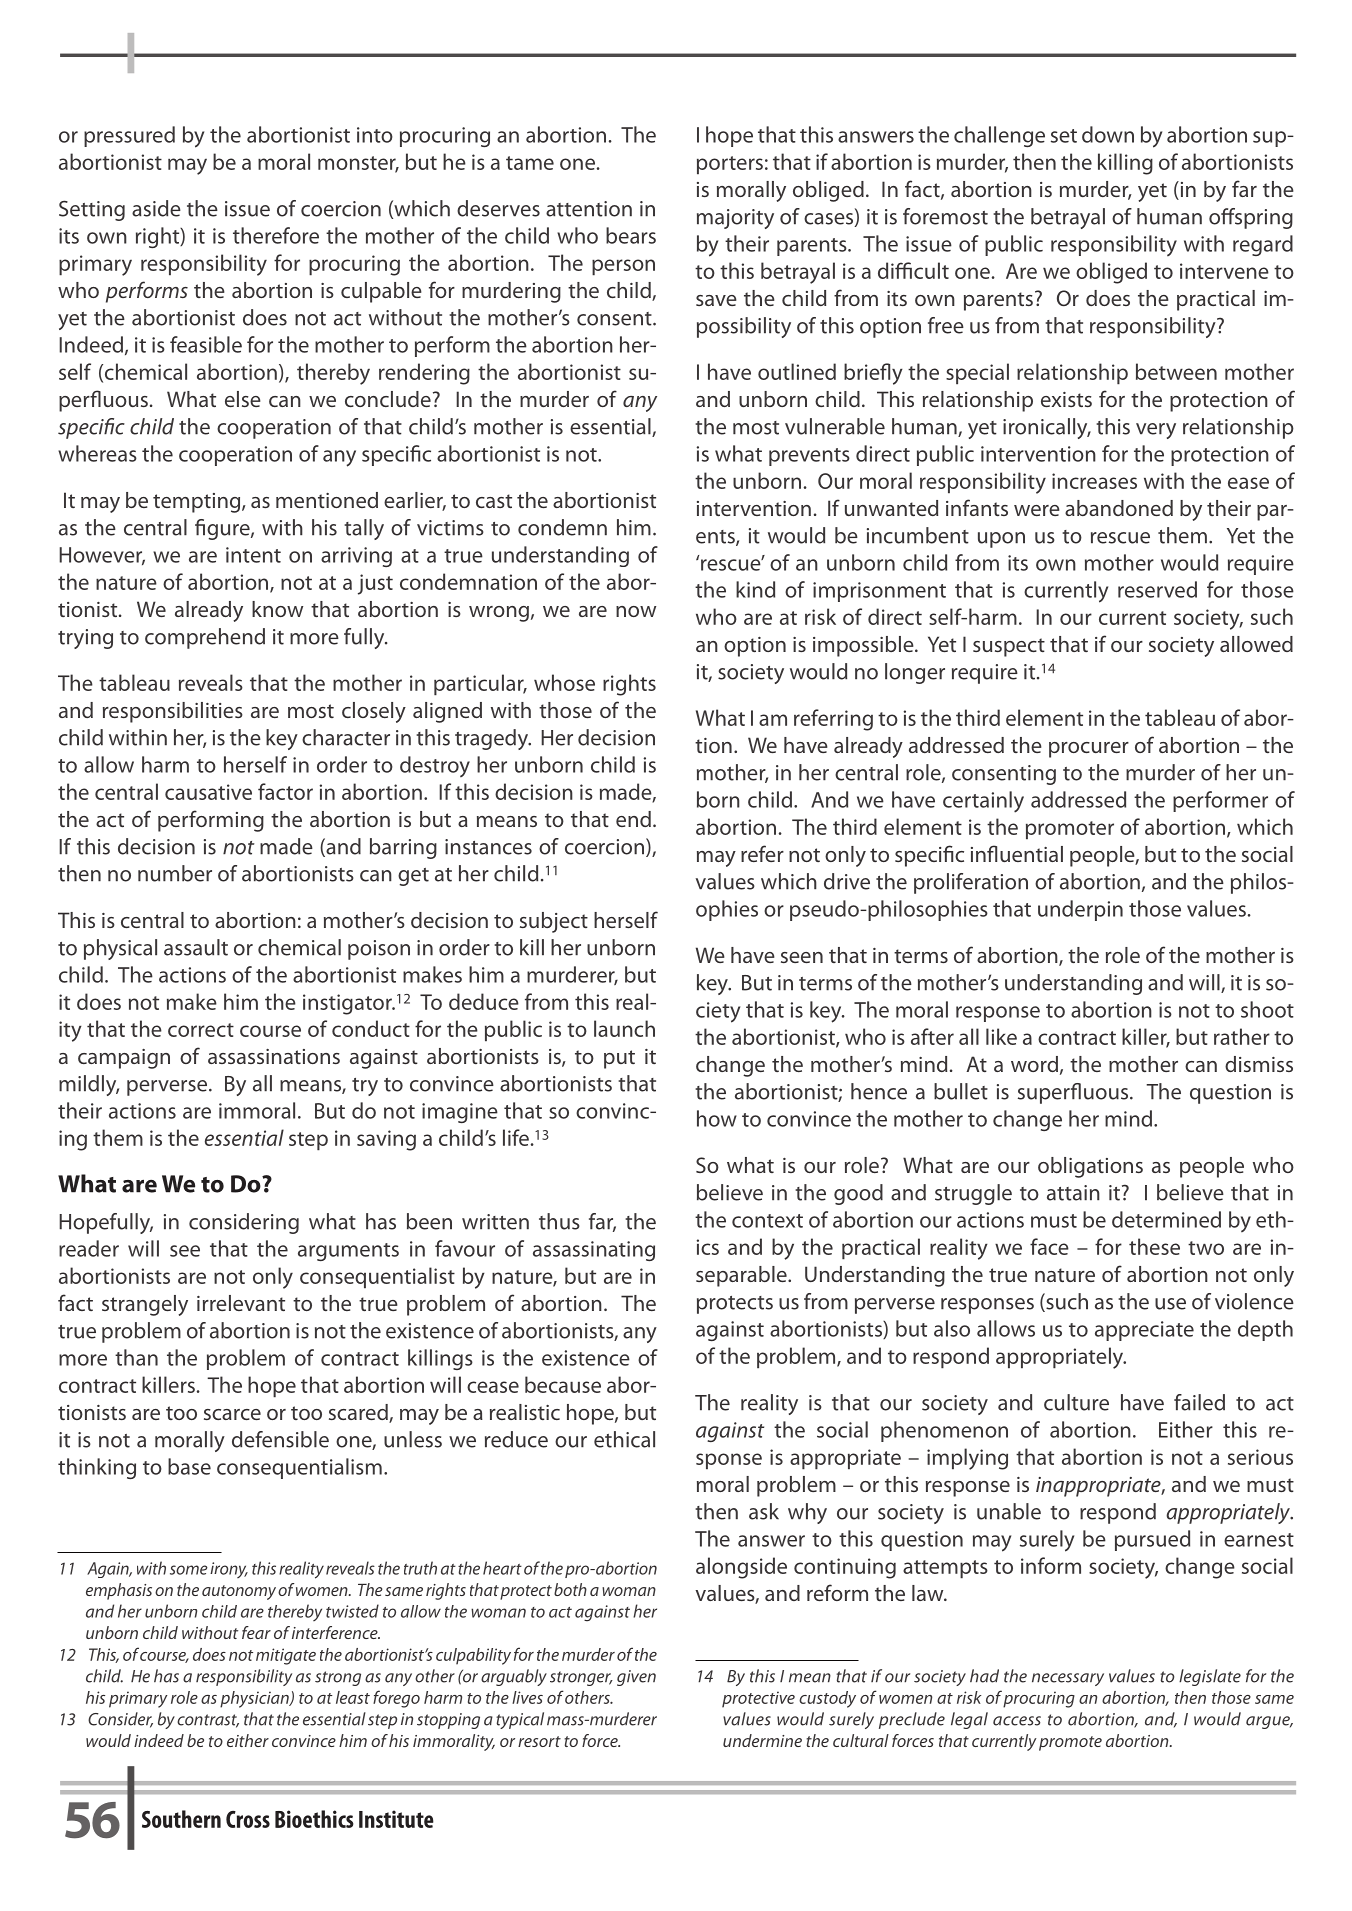 This screenshot has height=1911, width=1352. What do you see at coordinates (156, 208) in the screenshot?
I see `aside` at bounding box center [156, 208].
